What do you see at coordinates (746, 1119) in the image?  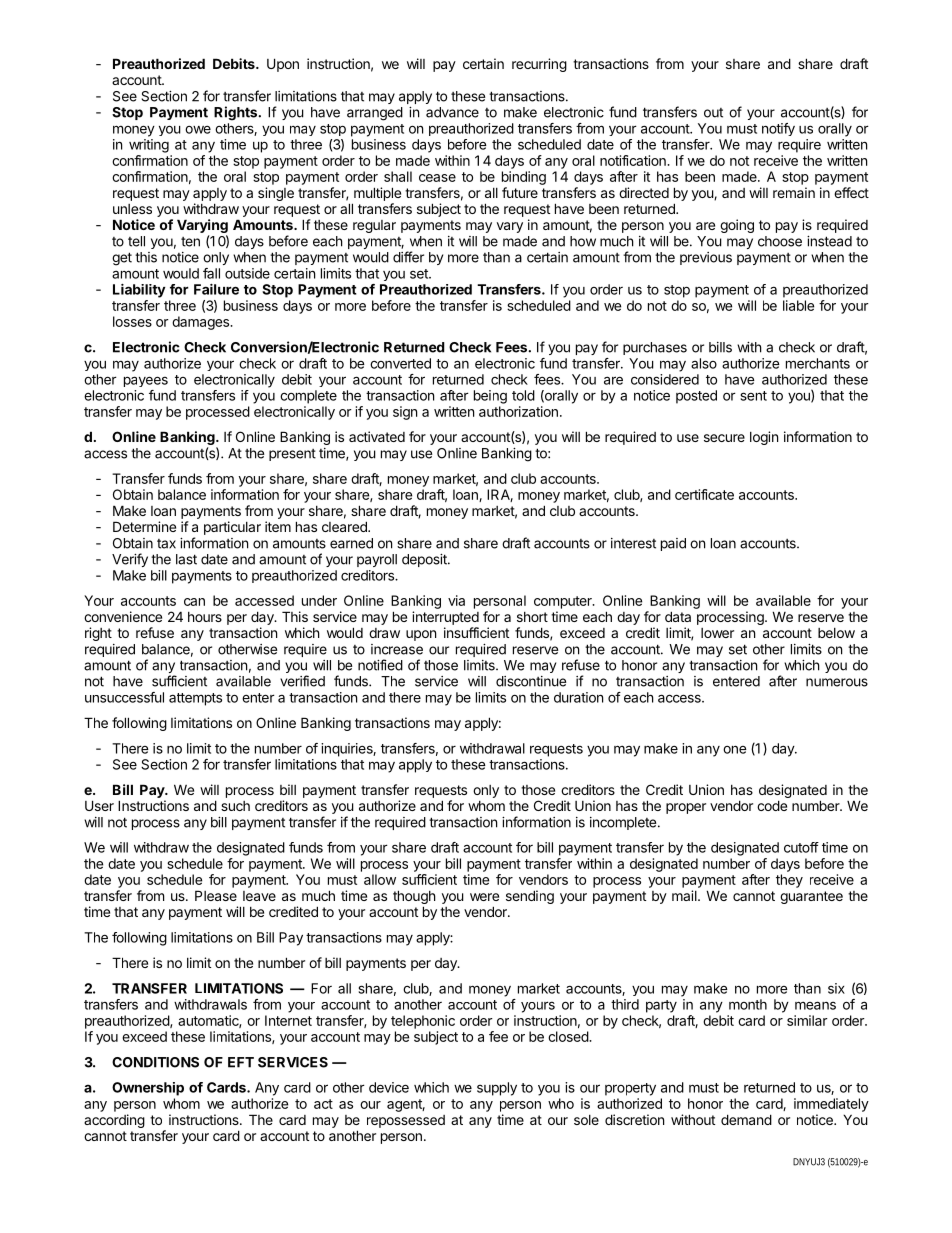 I see `demand` at bounding box center [746, 1119].
